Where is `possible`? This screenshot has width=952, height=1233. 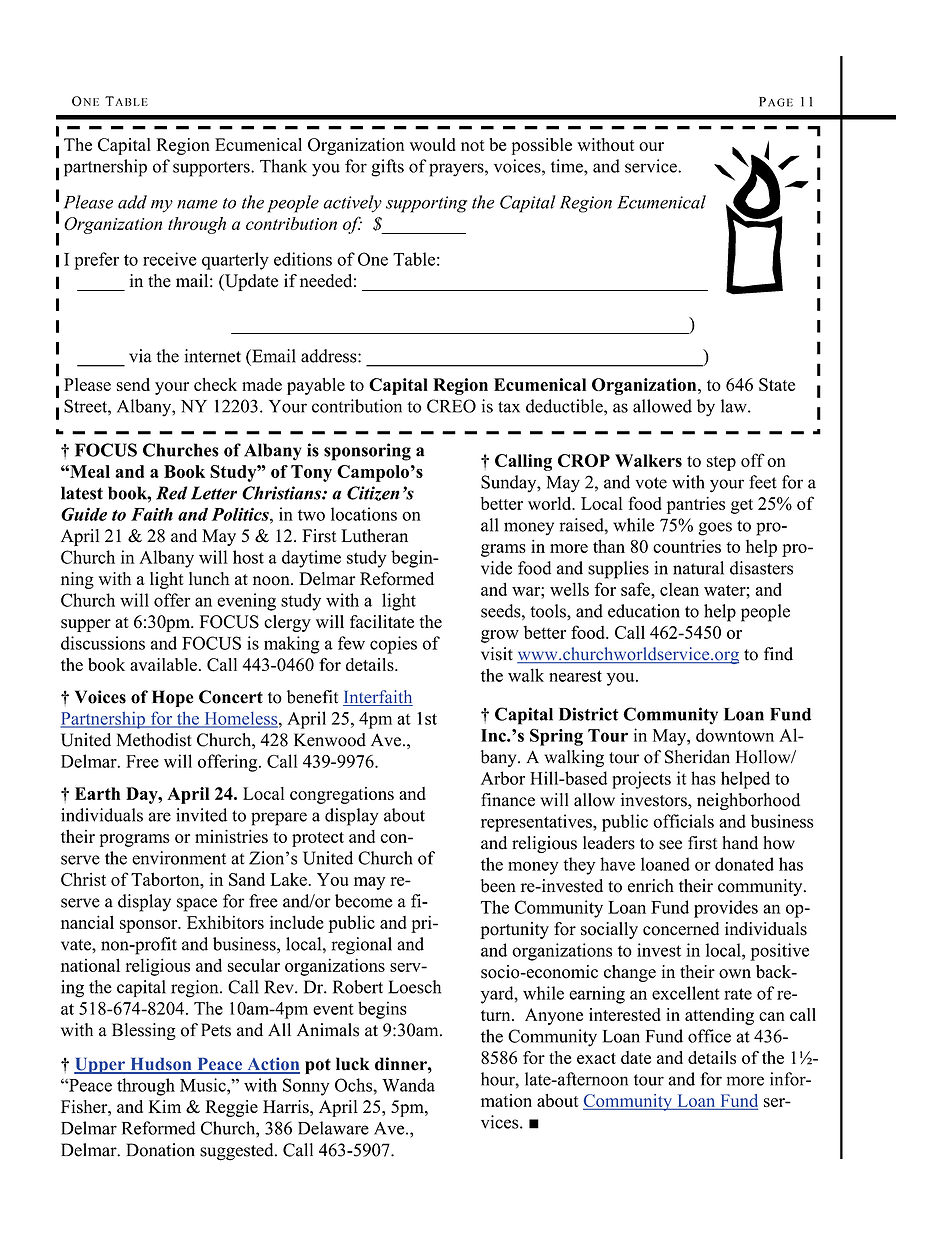
possible is located at coordinates (542, 146).
